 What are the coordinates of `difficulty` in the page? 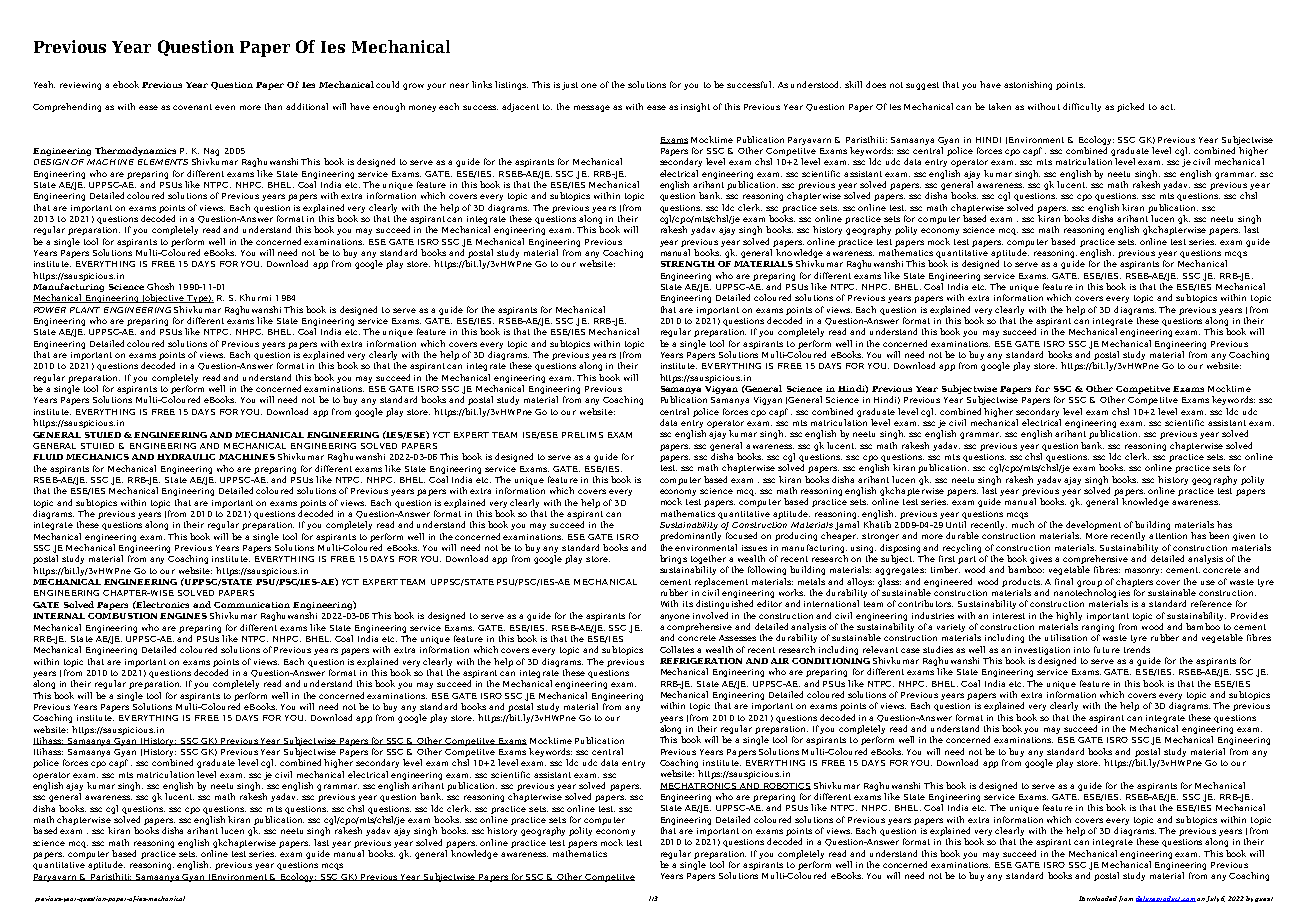 It's located at (1082, 107).
